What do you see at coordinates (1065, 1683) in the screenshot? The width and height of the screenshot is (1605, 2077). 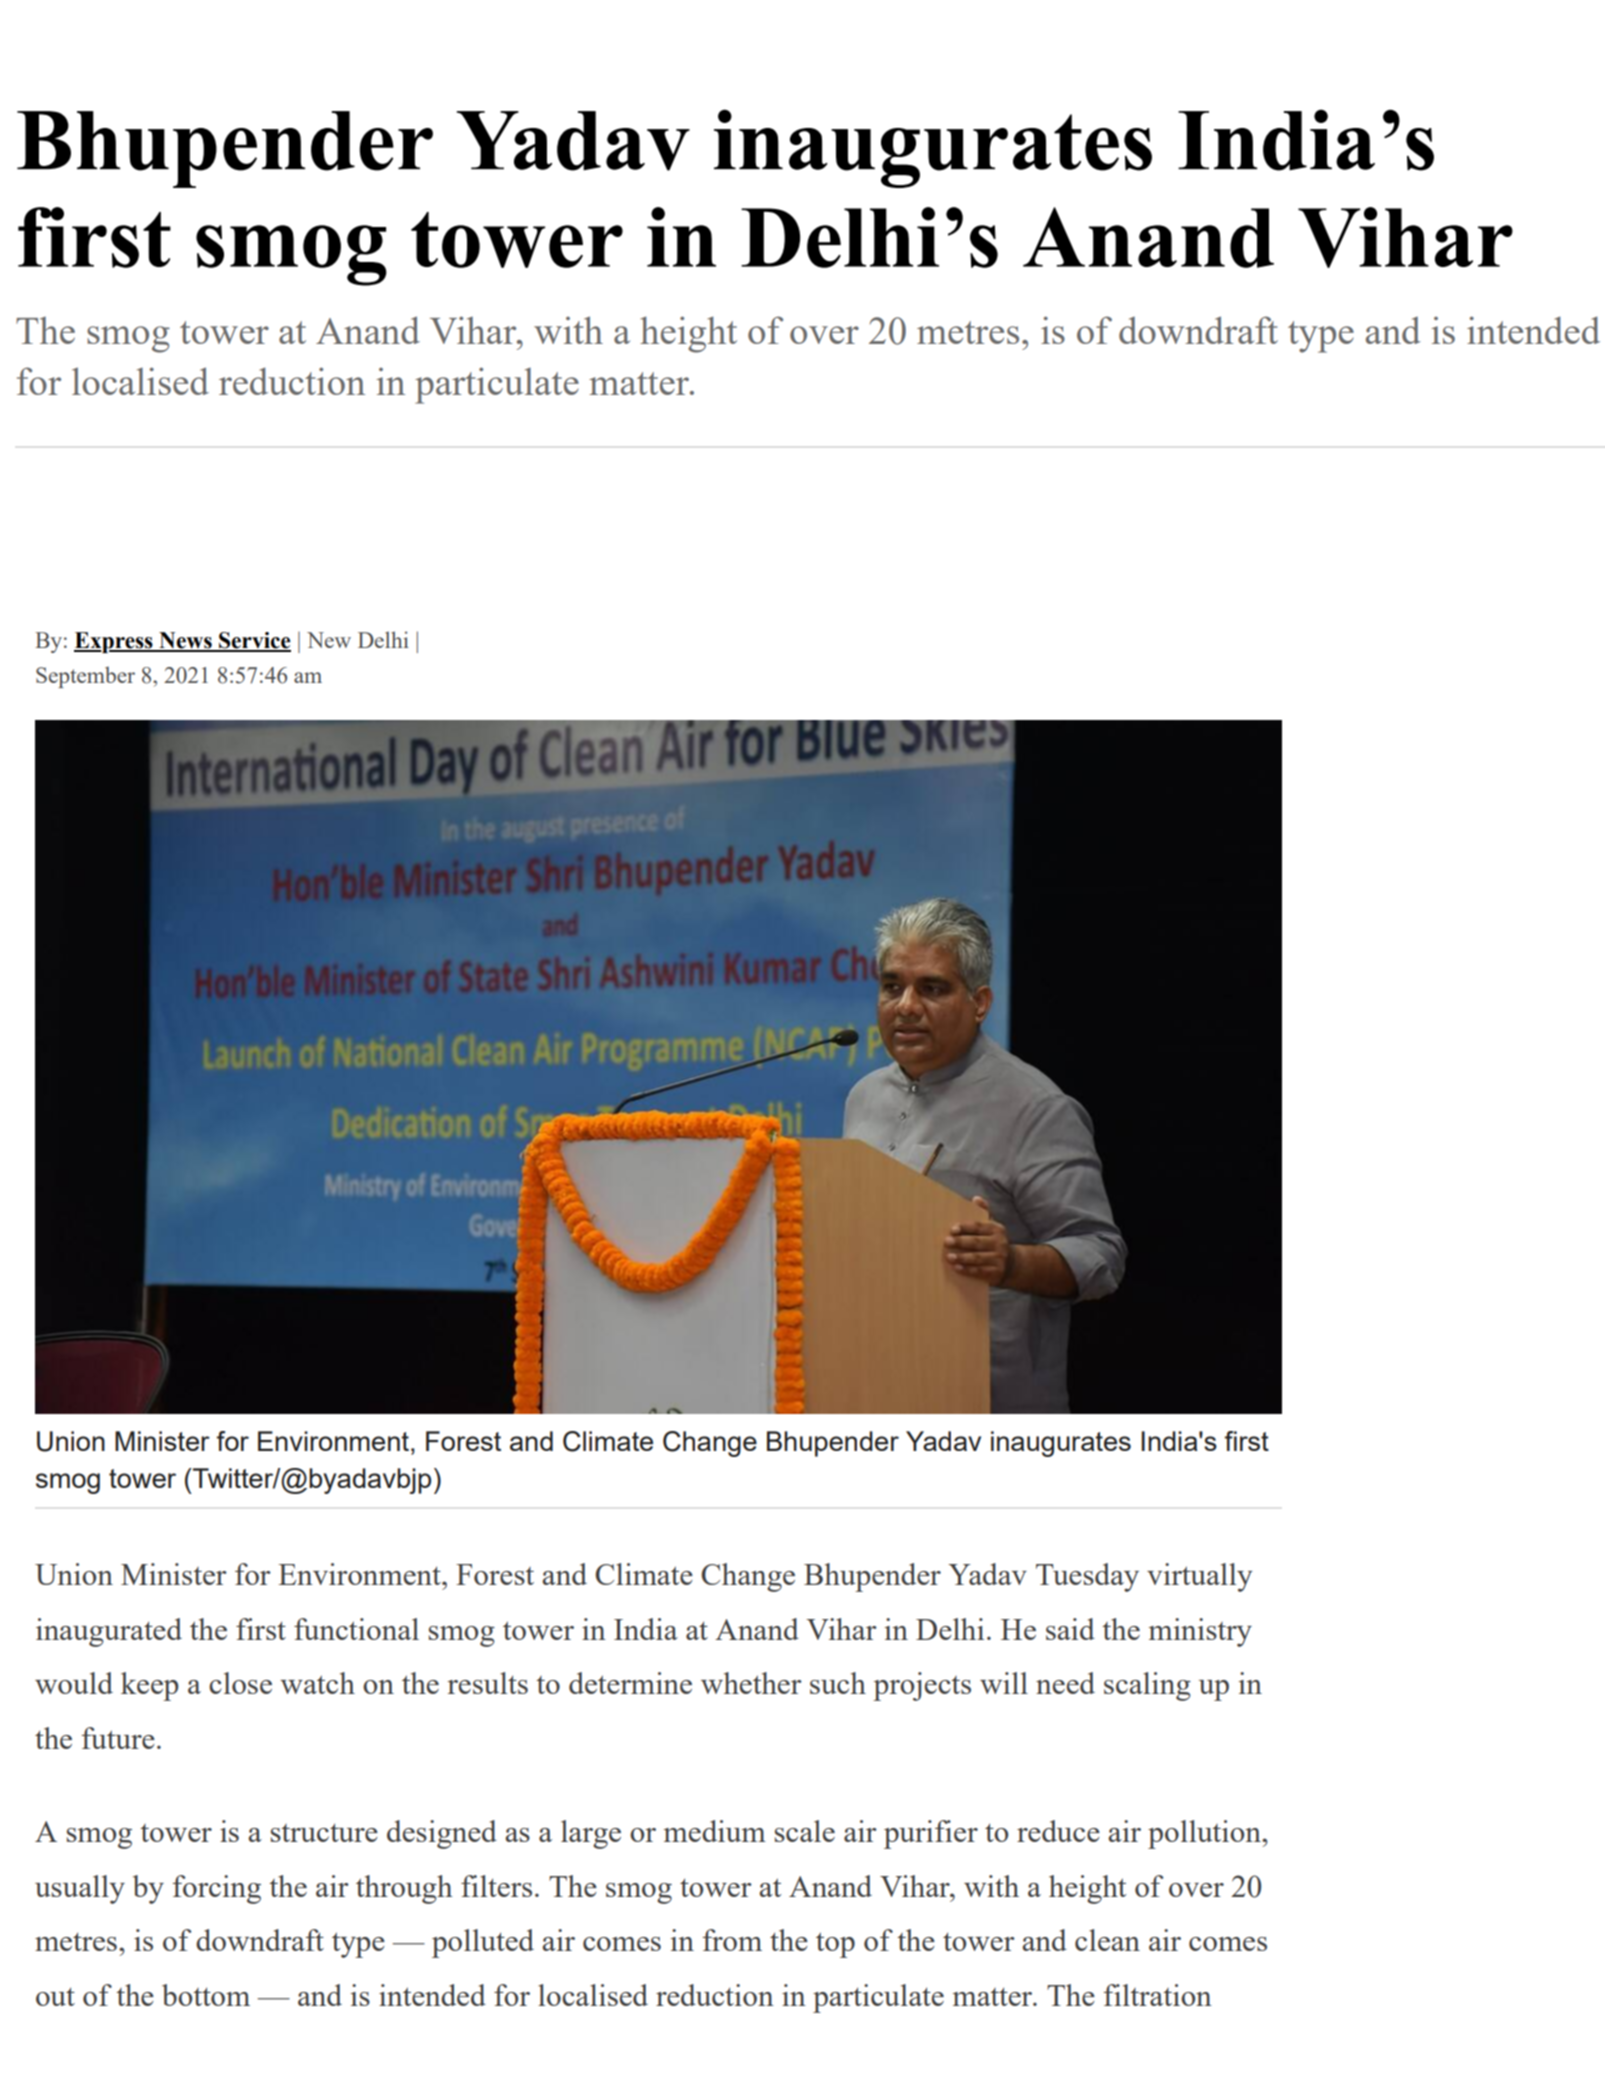 I see `need` at bounding box center [1065, 1683].
